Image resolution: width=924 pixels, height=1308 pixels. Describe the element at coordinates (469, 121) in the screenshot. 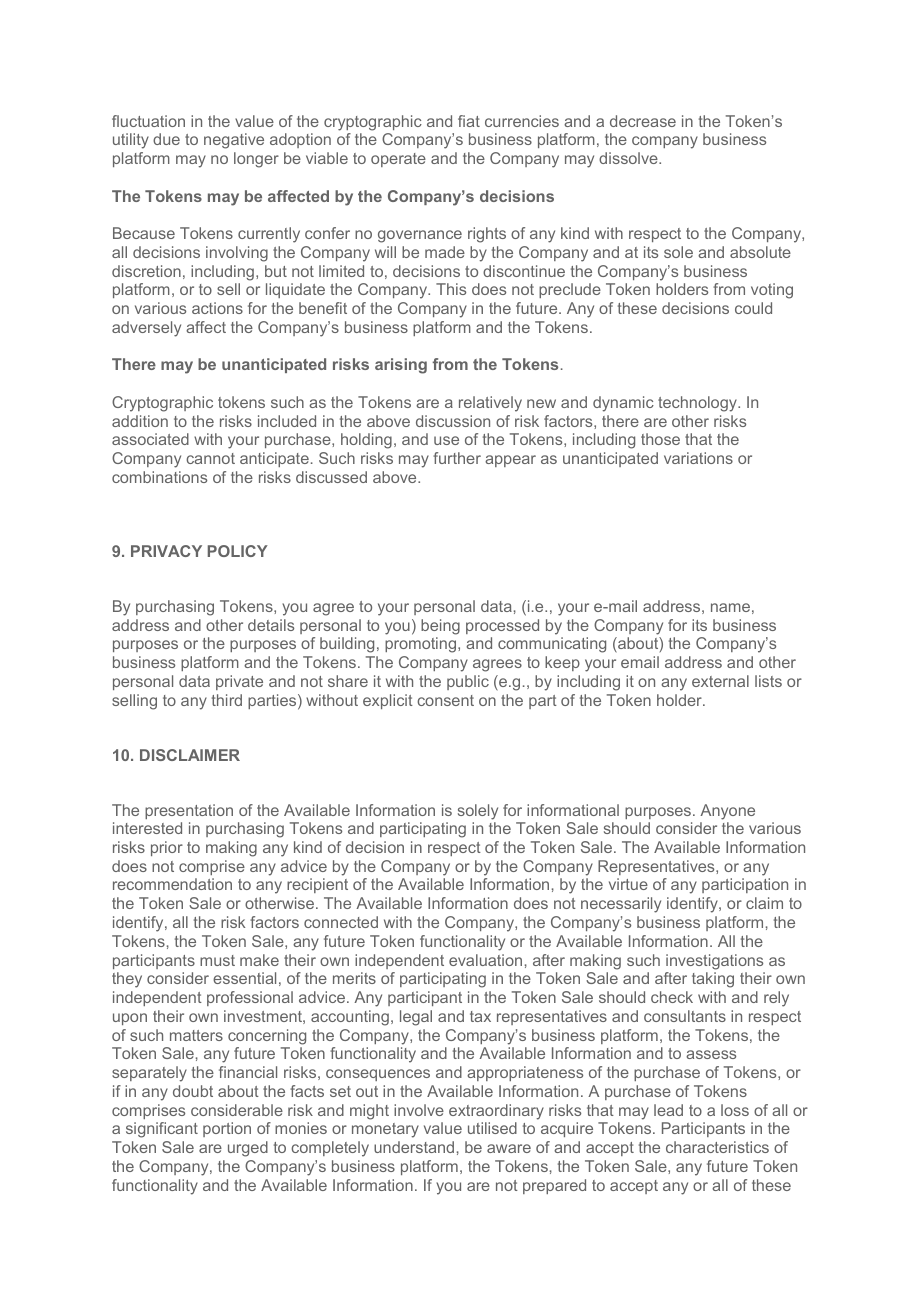

I see `fiat` at that location.
